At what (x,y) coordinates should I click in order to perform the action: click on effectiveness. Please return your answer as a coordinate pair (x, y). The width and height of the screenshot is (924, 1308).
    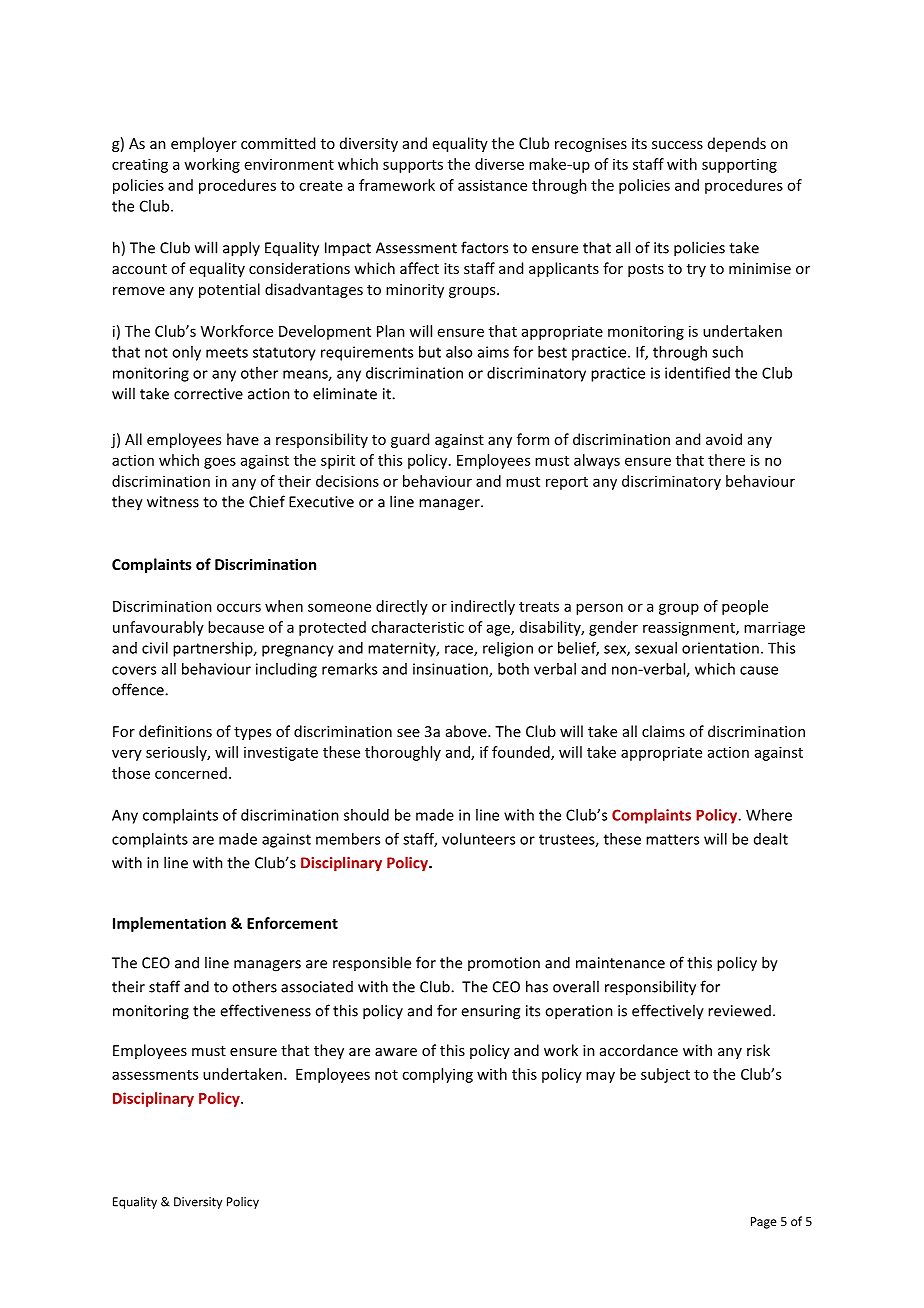
    Looking at the image, I should click on (265, 1010).
